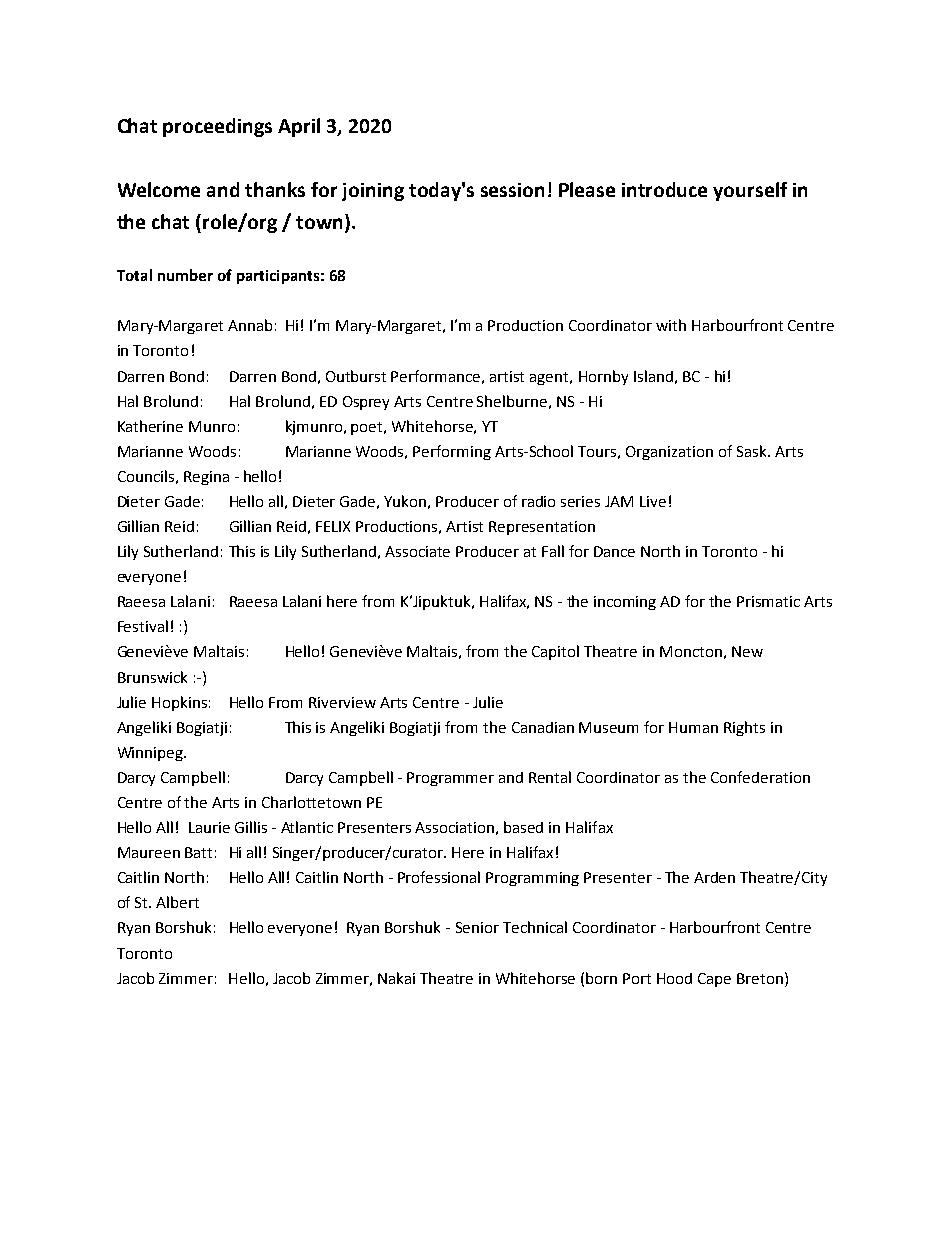 This image has width=952, height=1233. I want to click on introduce, so click(664, 189).
